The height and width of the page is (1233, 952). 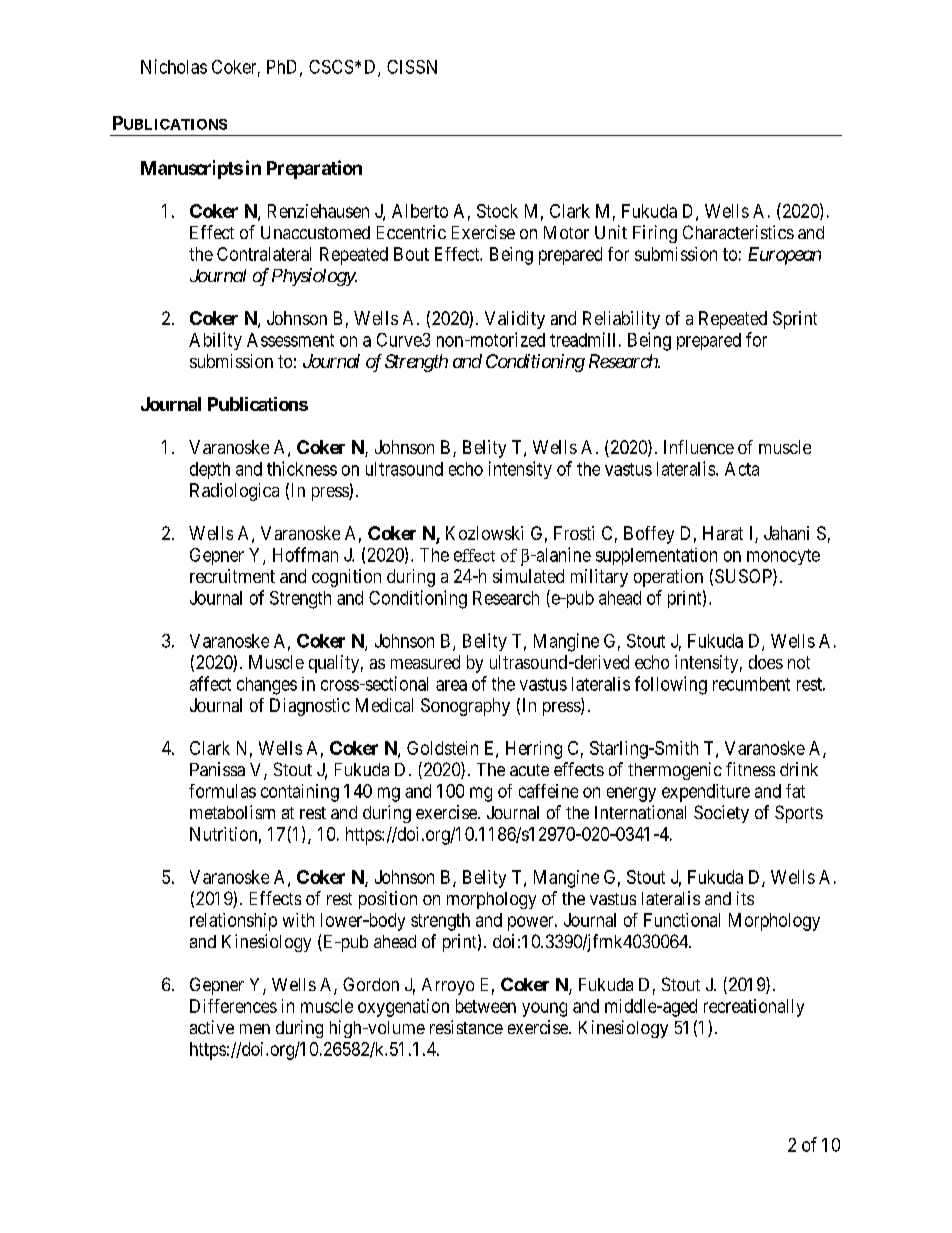 What do you see at coordinates (515, 320) in the page?
I see `Validity` at bounding box center [515, 320].
